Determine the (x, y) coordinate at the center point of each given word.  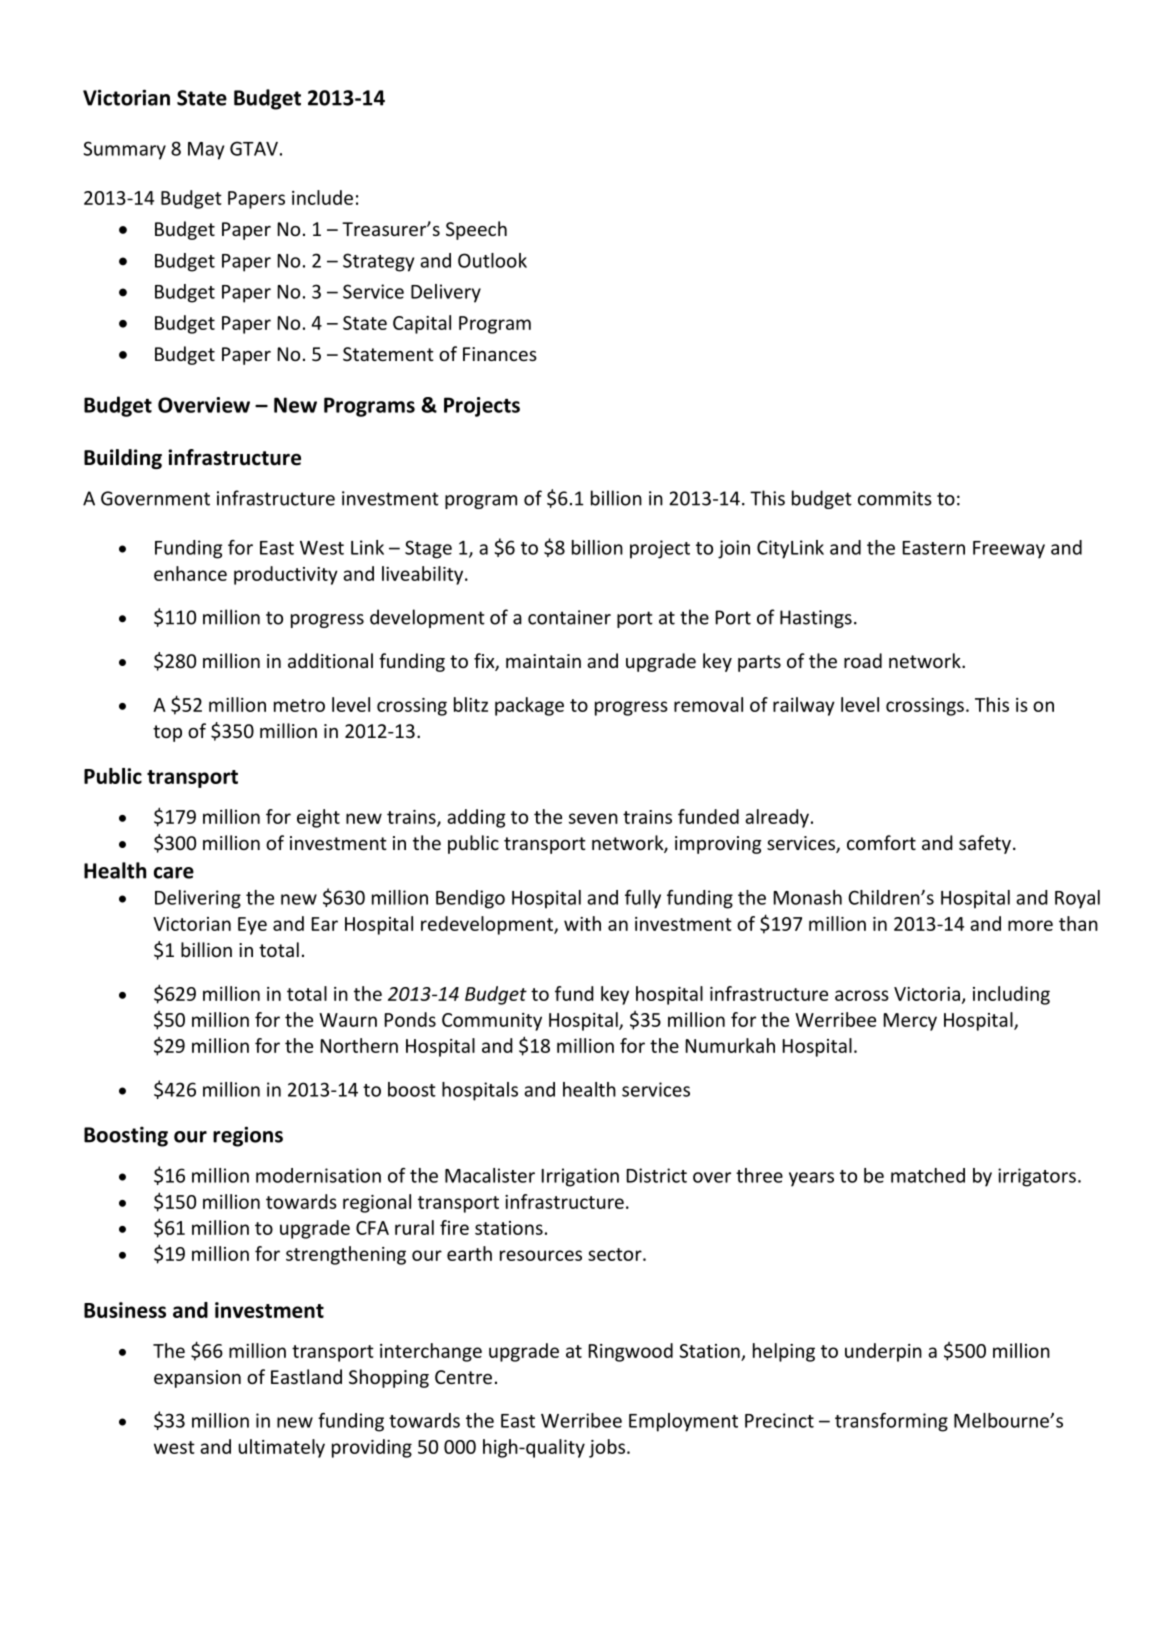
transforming (891, 1422)
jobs (607, 1448)
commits (895, 498)
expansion (197, 1379)
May (206, 151)
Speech (476, 230)
